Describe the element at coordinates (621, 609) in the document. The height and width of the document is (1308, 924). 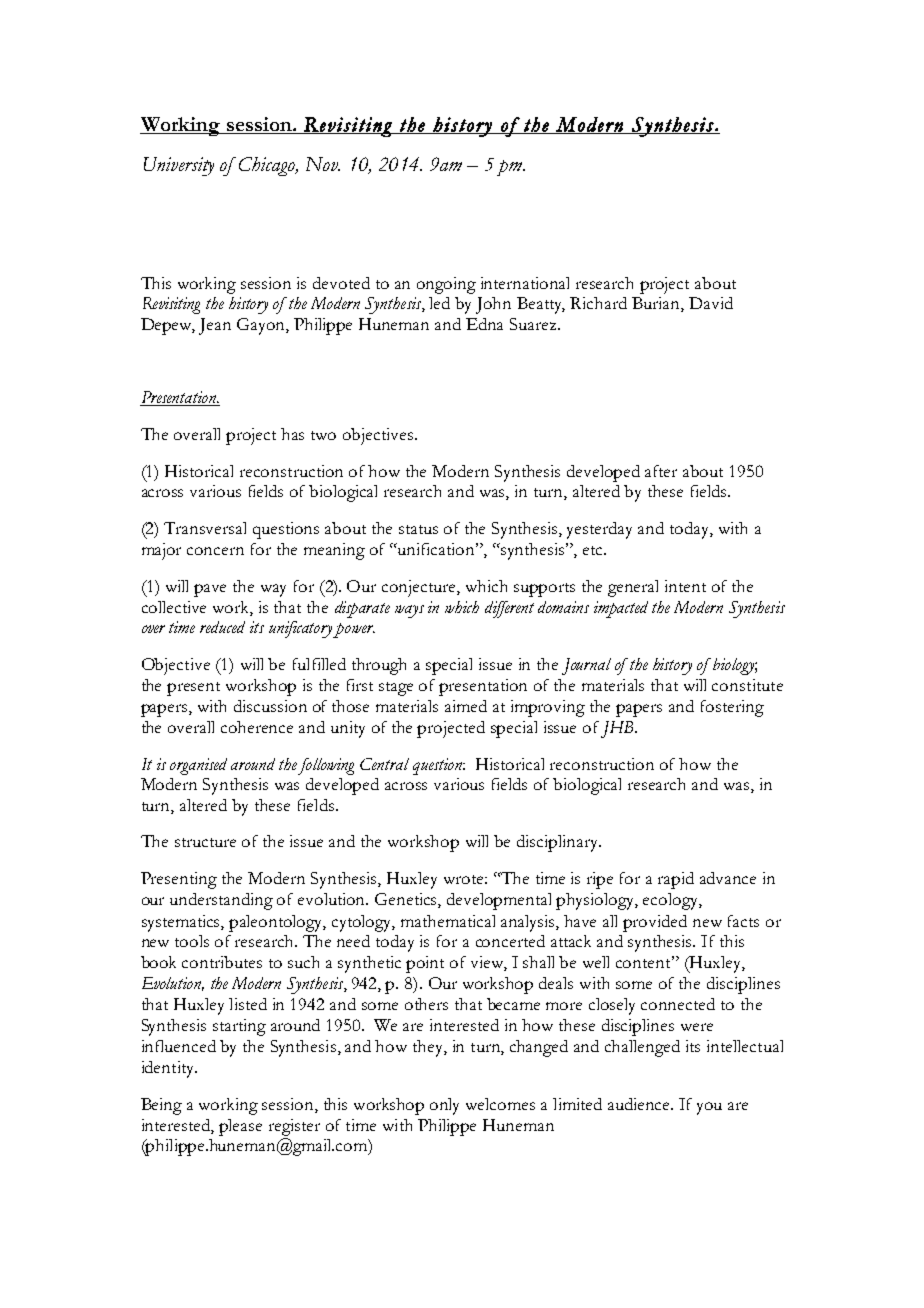
I see `impacted` at that location.
